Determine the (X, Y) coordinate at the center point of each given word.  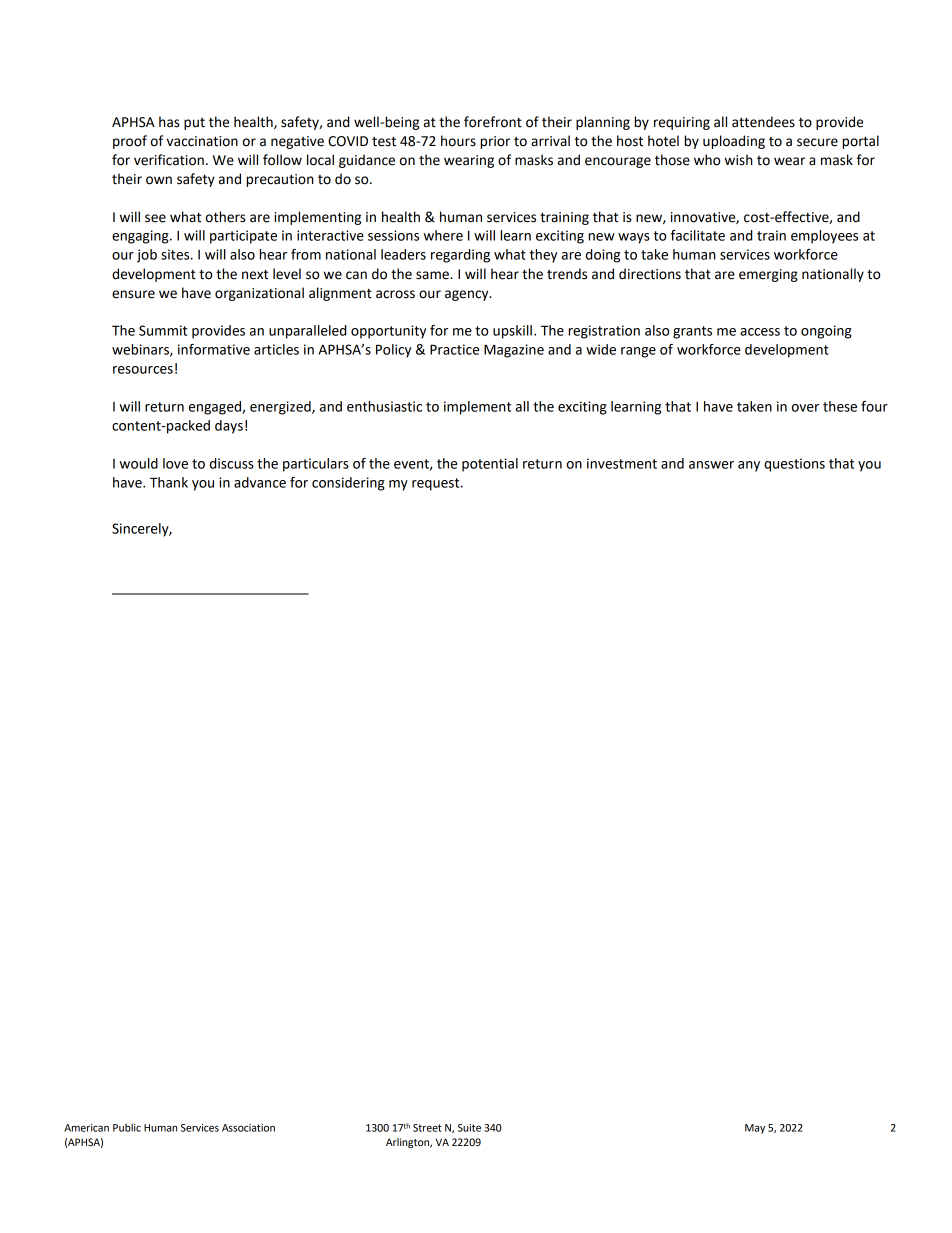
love (175, 463)
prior (495, 142)
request (437, 484)
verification (169, 160)
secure (817, 142)
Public (127, 1127)
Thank (169, 482)
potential (490, 465)
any (749, 466)
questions (794, 465)
